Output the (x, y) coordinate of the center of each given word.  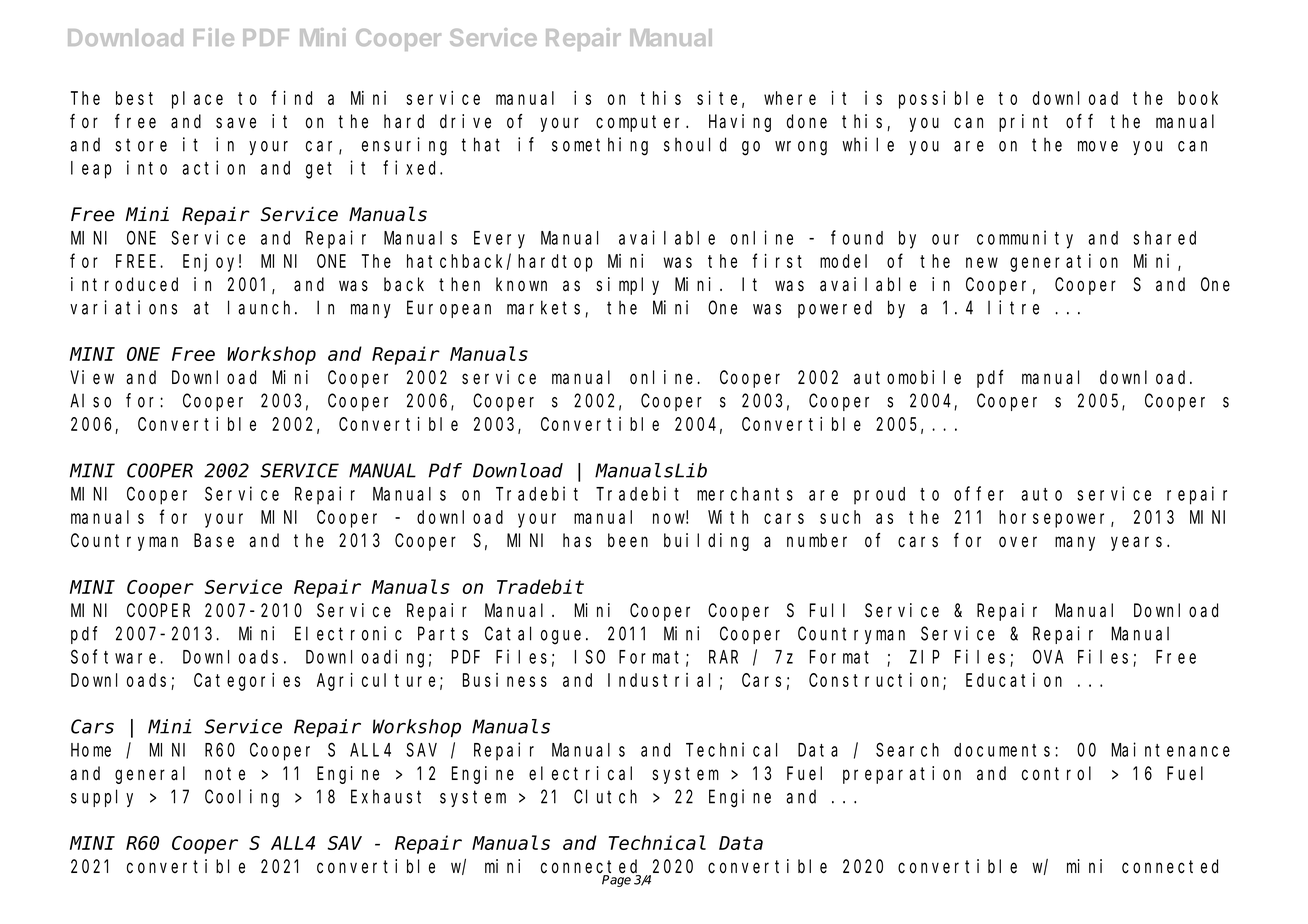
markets (546, 308)
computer (641, 123)
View (92, 377)
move (1098, 146)
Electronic (348, 633)
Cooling (242, 798)
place (197, 100)
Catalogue (533, 635)
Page (618, 880)
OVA (1048, 657)
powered (835, 309)
